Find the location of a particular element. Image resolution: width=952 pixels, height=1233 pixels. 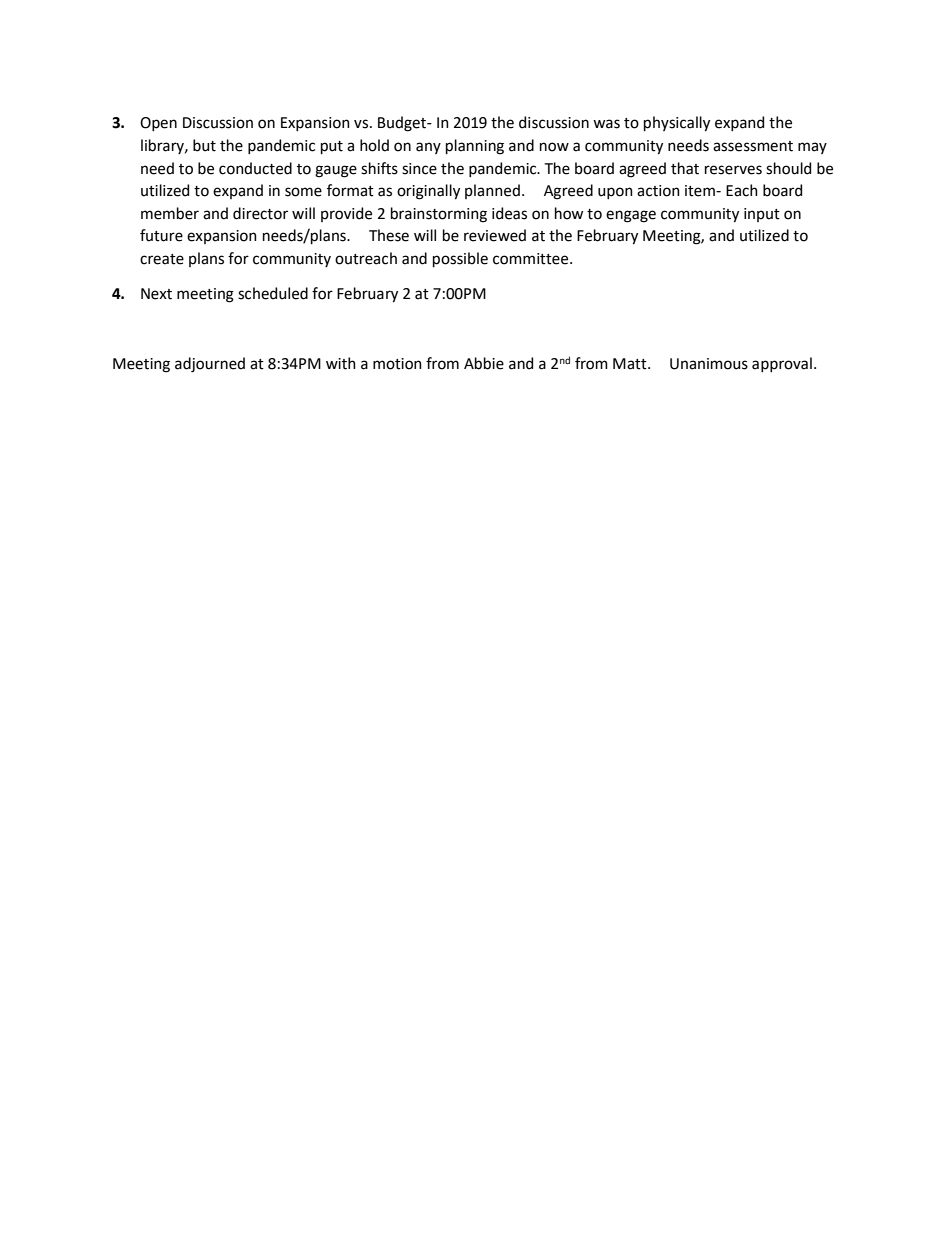

but is located at coordinates (204, 145).
